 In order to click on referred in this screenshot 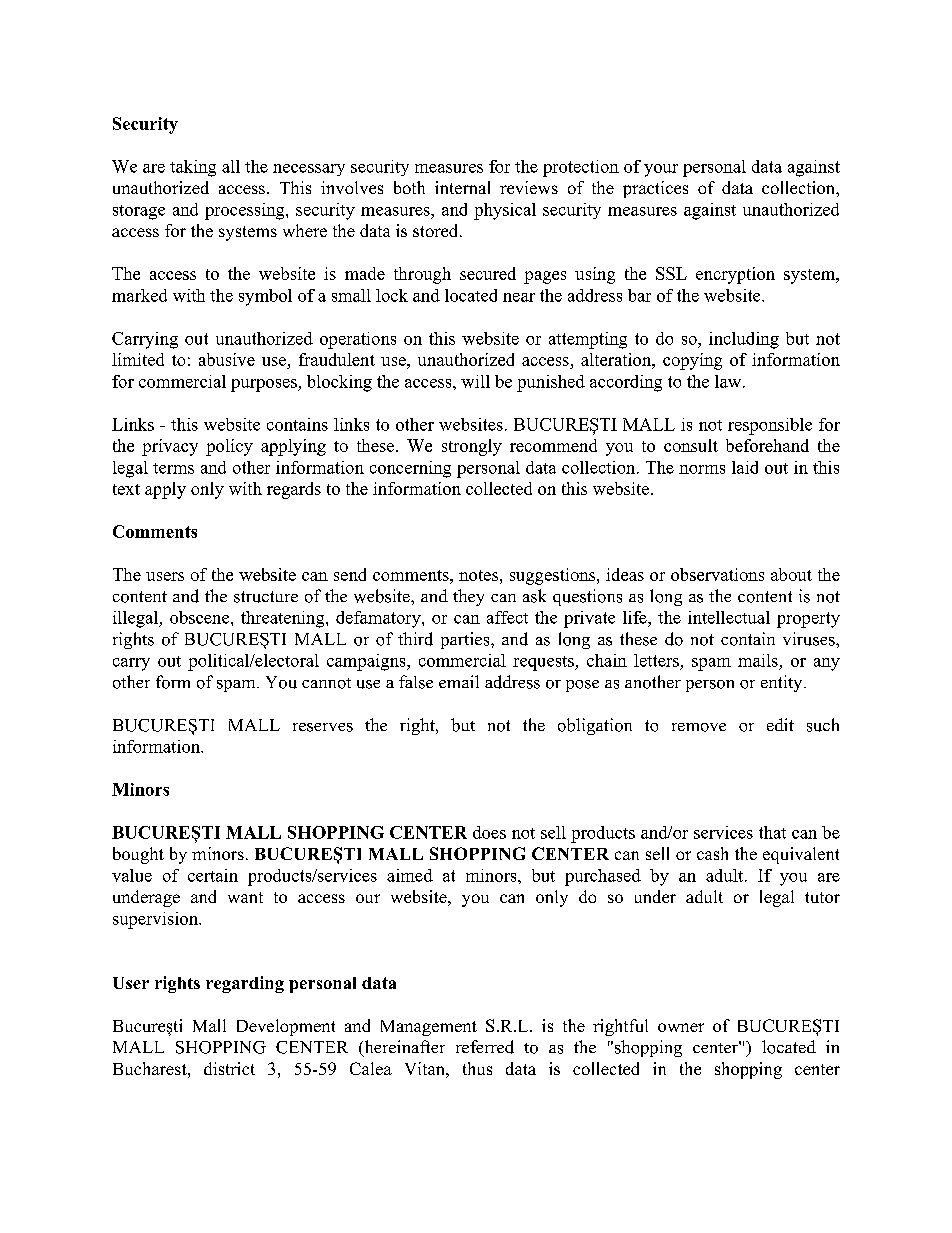, I will do `click(485, 1047)`.
